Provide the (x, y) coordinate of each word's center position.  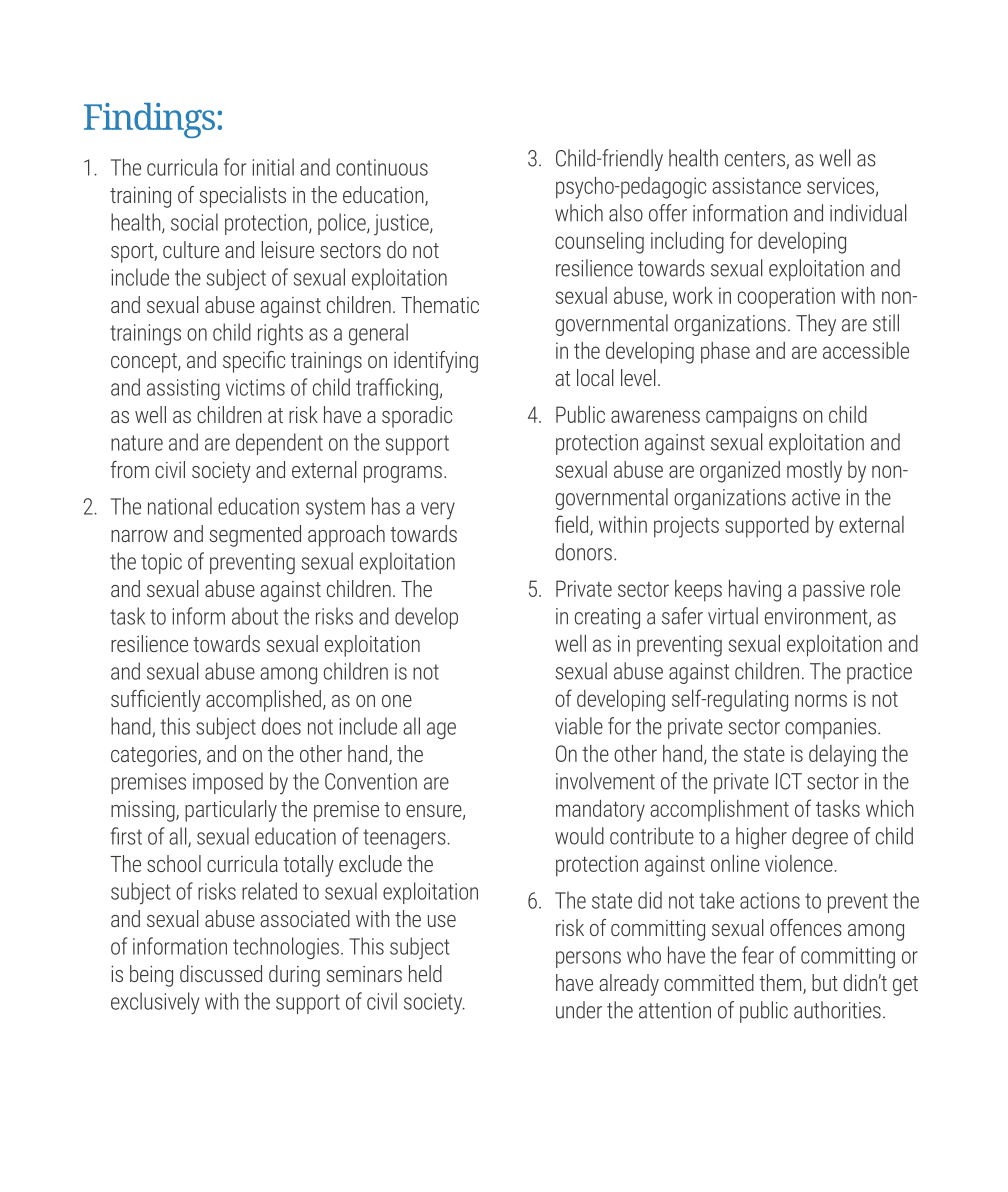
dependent (279, 444)
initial (273, 167)
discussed (221, 973)
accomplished (263, 701)
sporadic (417, 417)
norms (821, 700)
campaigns (751, 417)
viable (579, 726)
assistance (756, 185)
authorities (837, 1010)
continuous (382, 167)
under (579, 1010)
